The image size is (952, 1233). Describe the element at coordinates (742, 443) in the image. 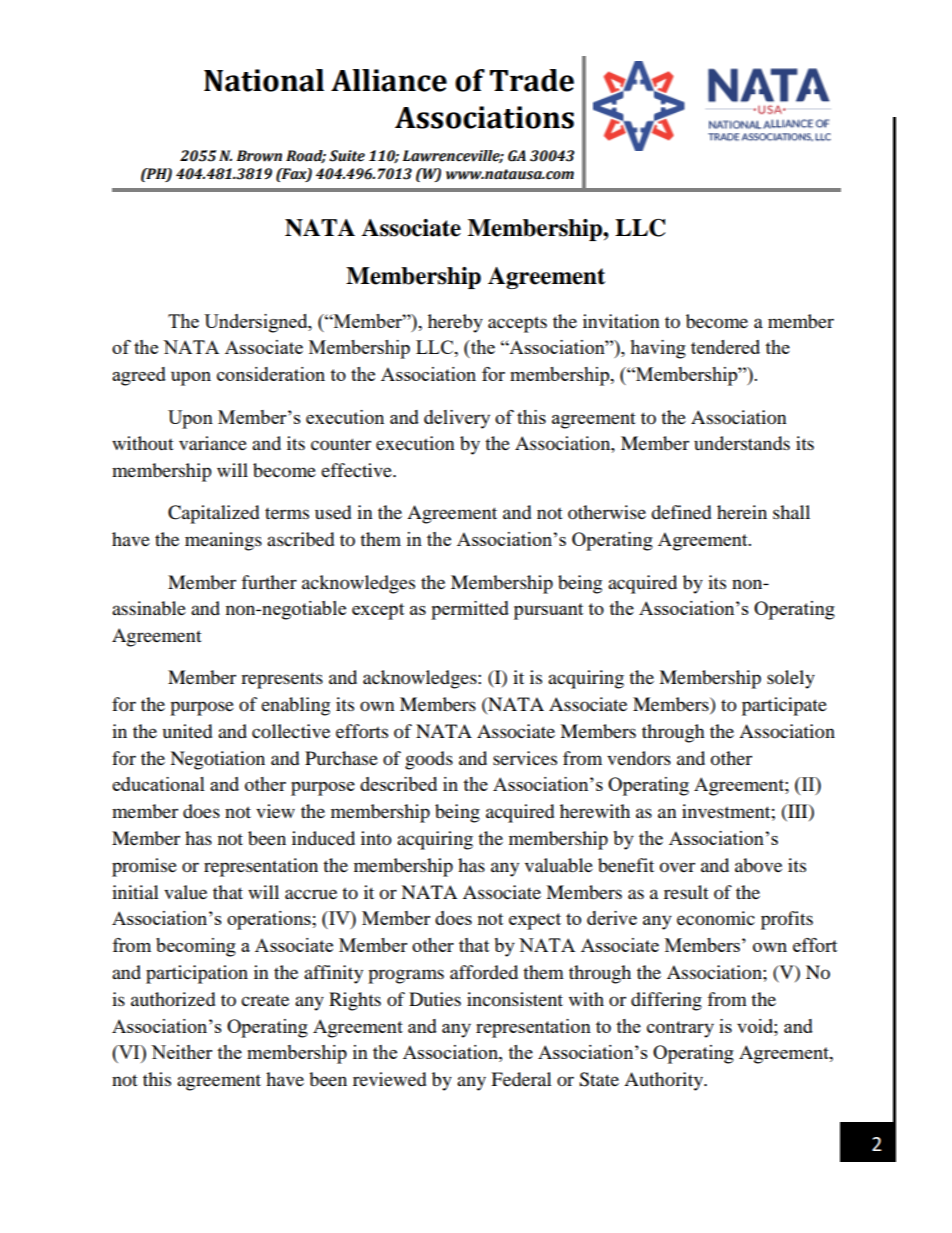

I see `understands` at that location.
